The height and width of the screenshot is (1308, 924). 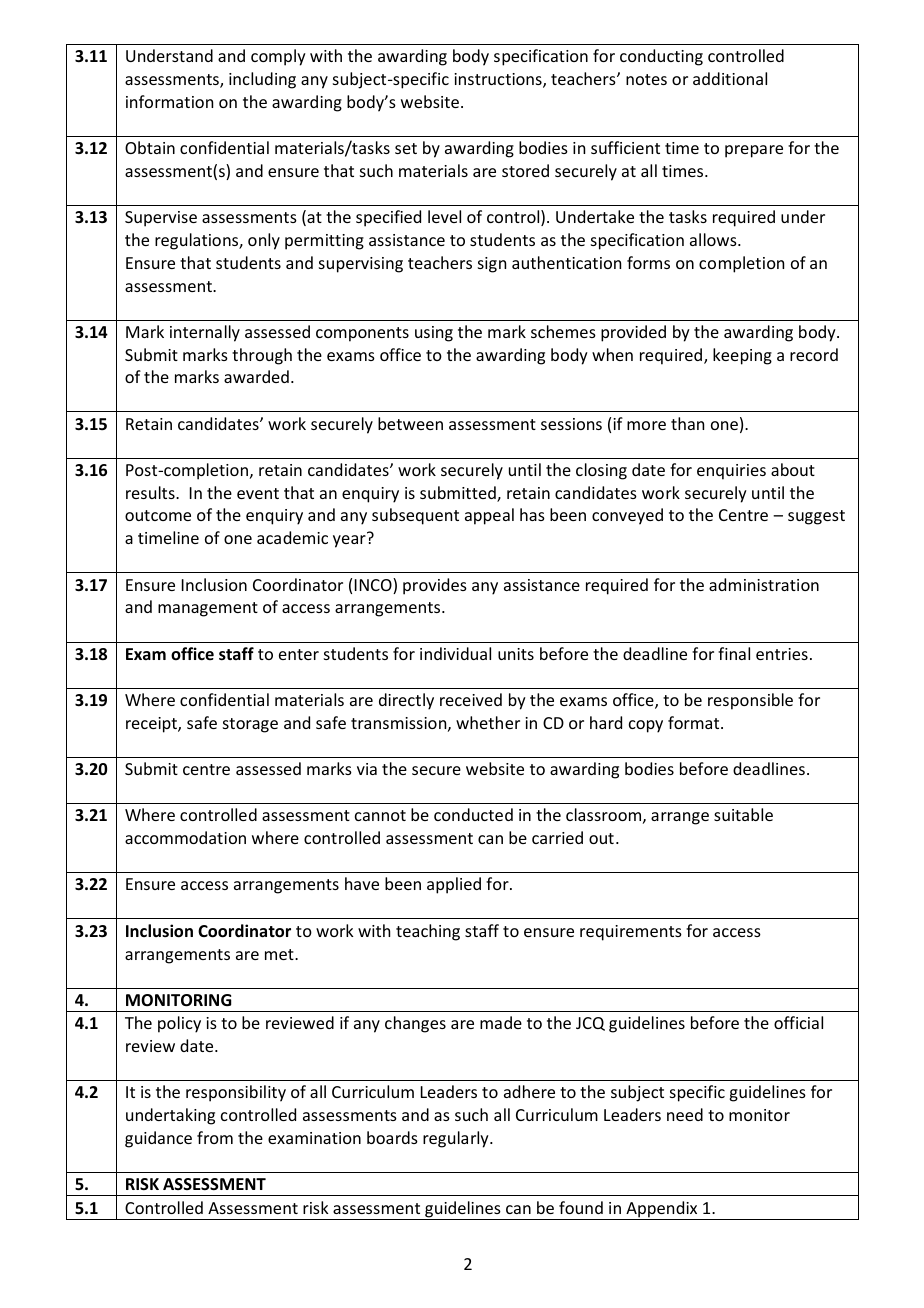 What do you see at coordinates (455, 653) in the screenshot?
I see `individual` at bounding box center [455, 653].
